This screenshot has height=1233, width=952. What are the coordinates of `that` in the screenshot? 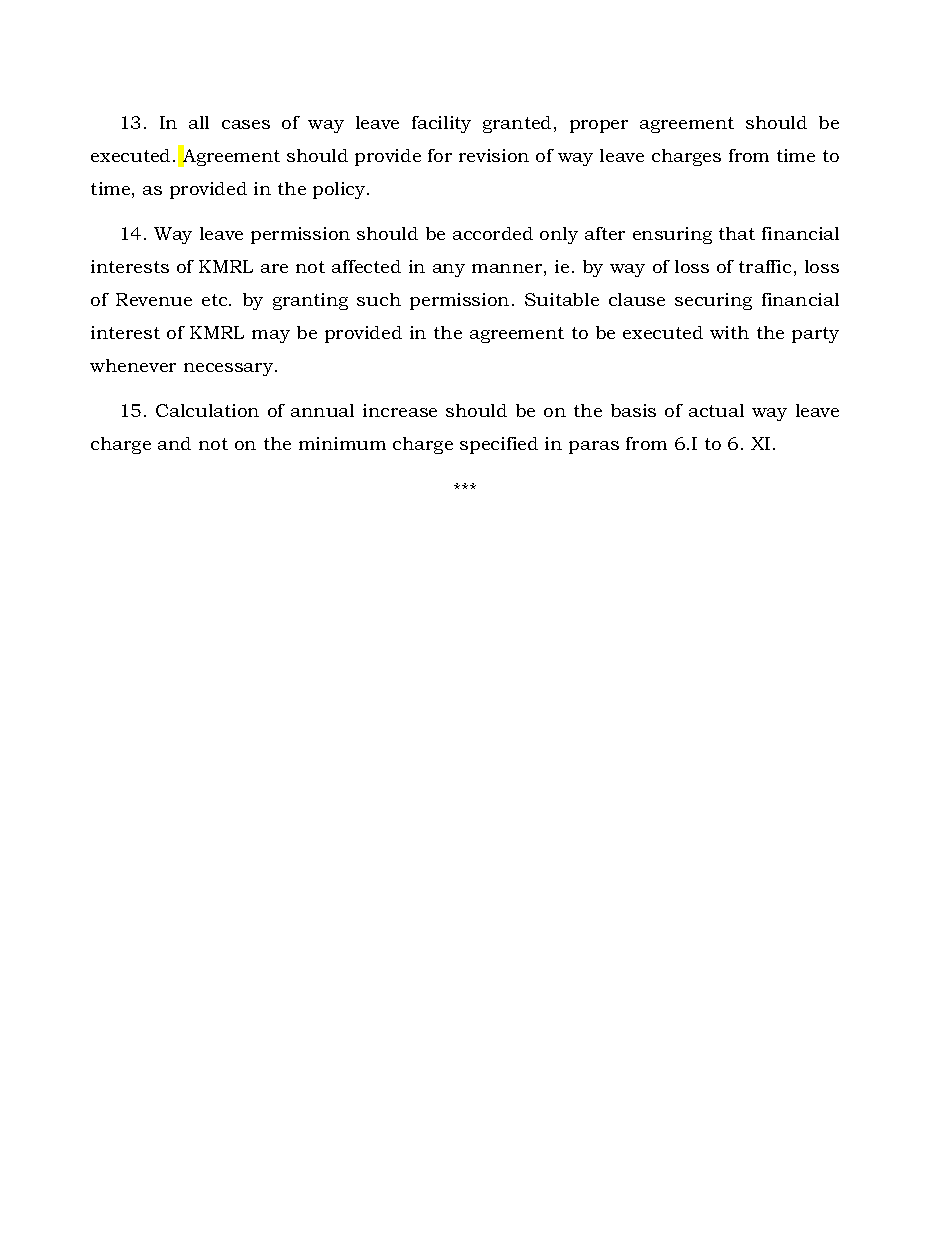 It's located at (737, 233).
